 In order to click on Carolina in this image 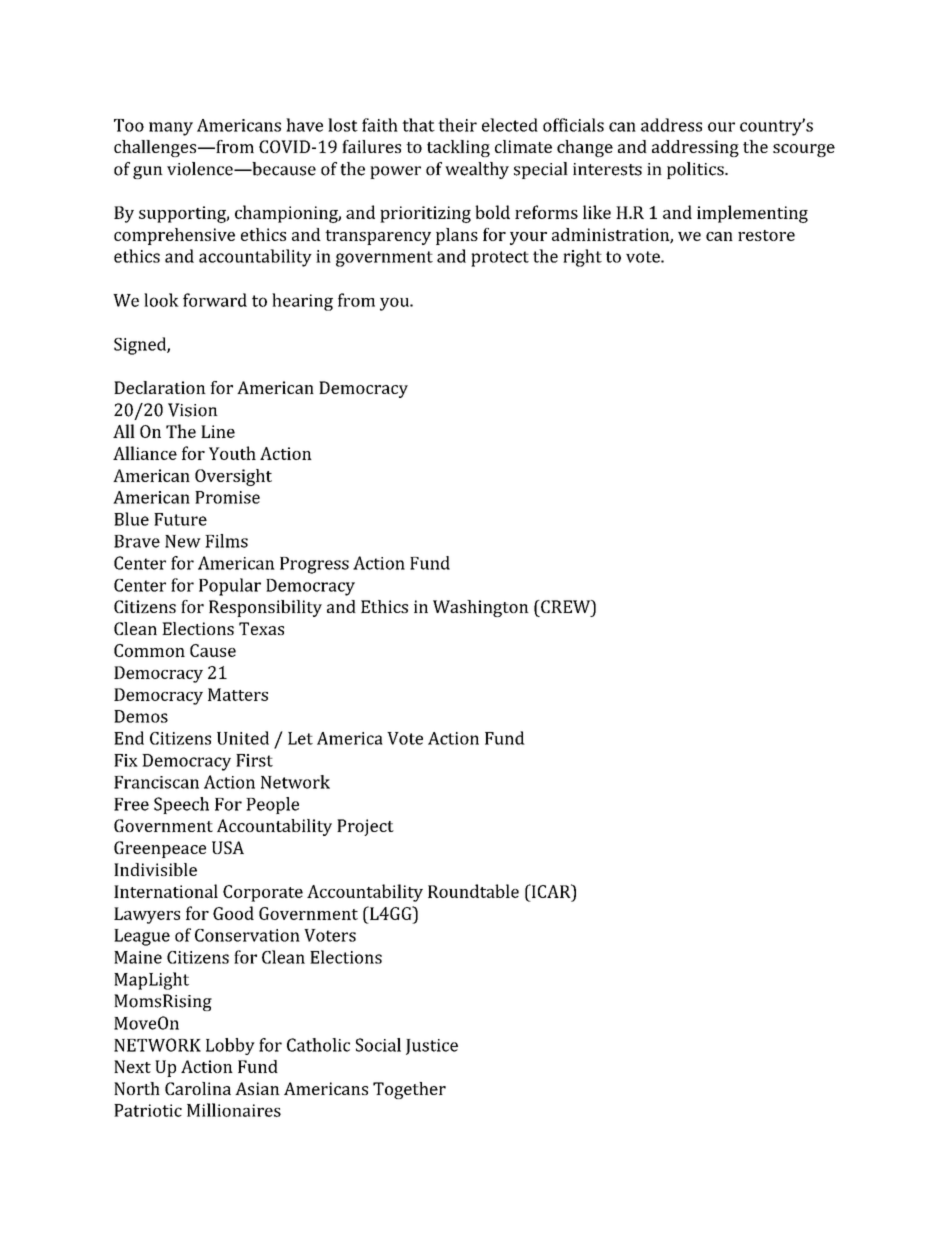, I will do `click(198, 1088)`.
